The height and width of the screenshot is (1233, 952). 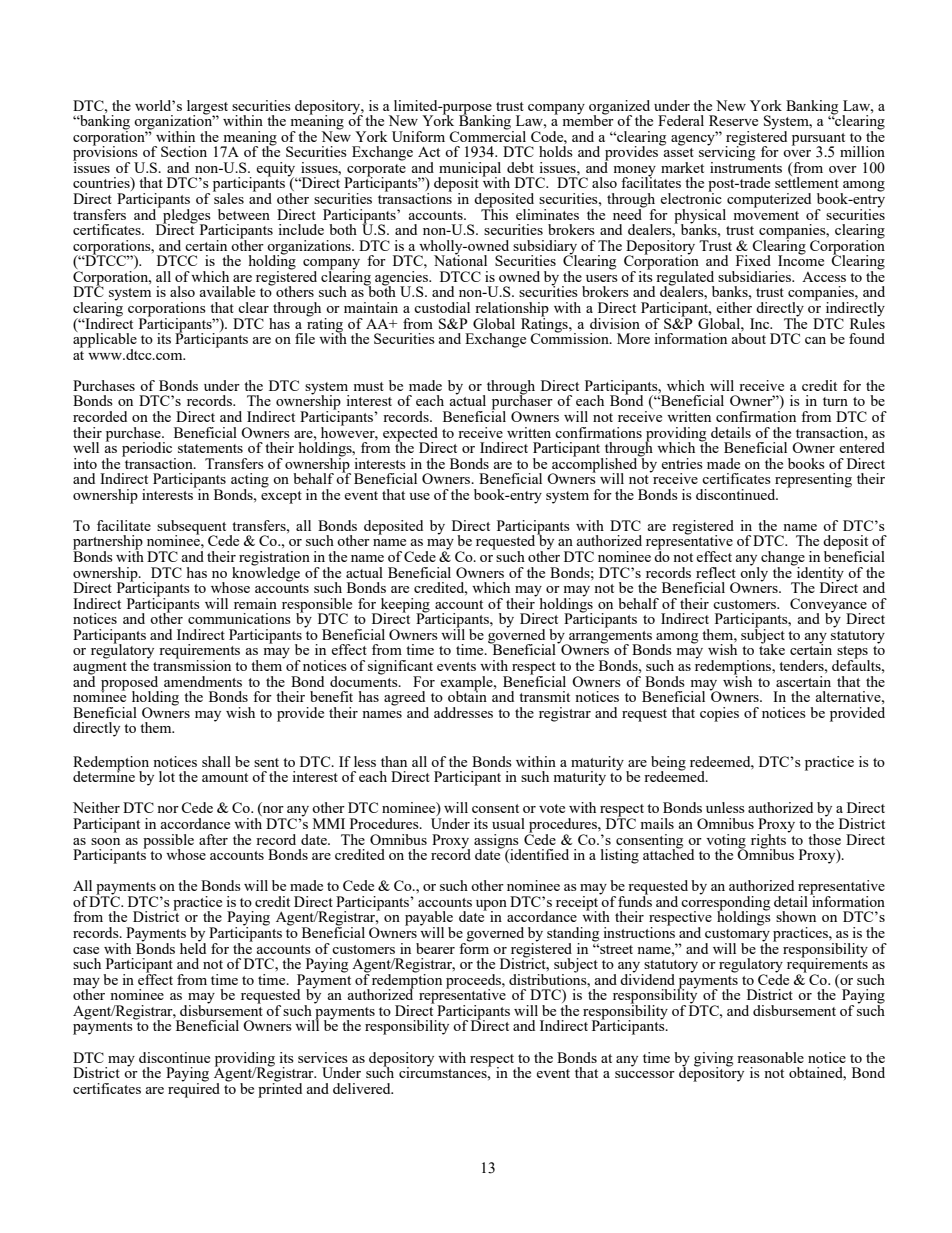 I want to click on about, so click(x=749, y=337).
